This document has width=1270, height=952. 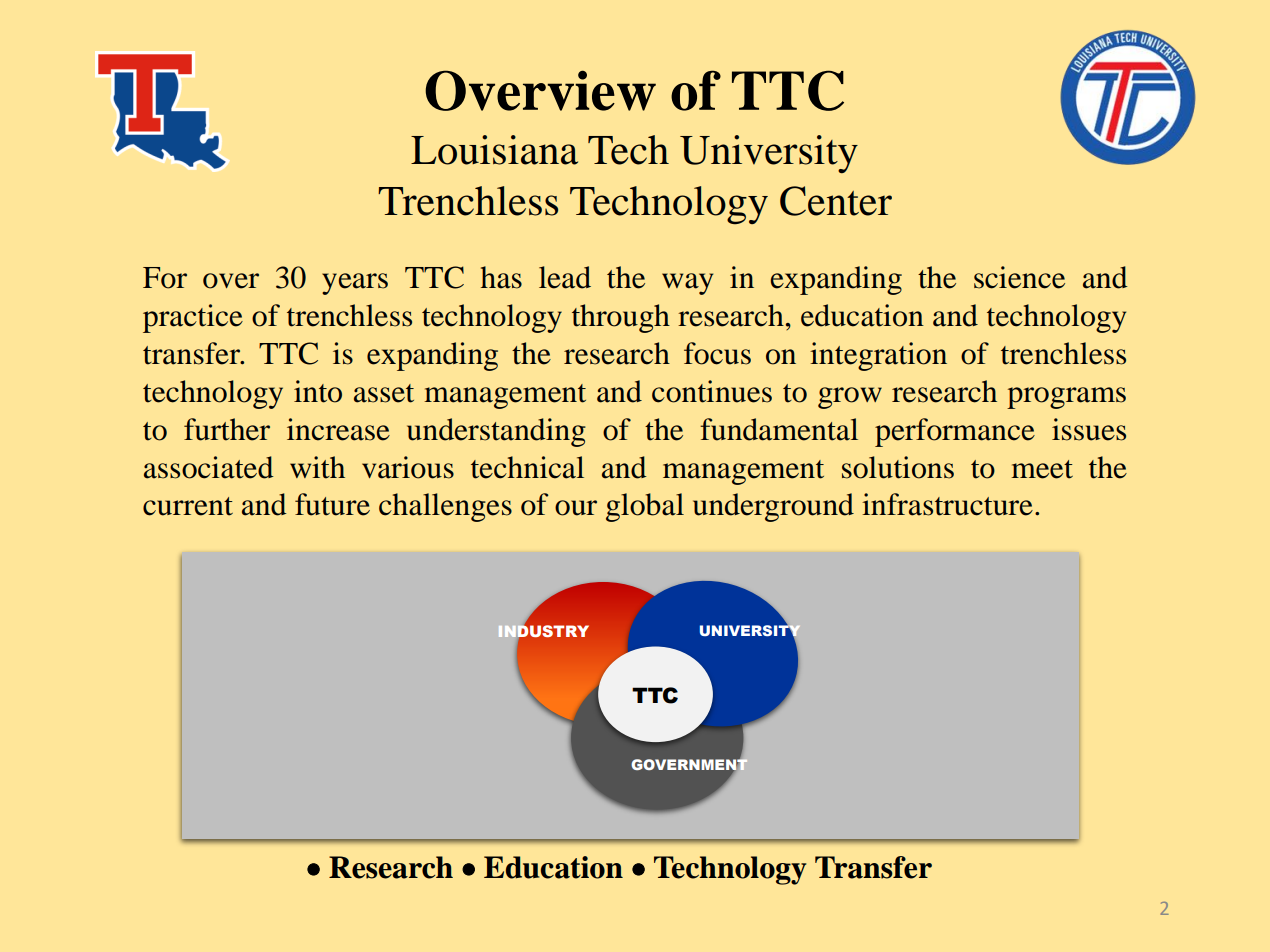 I want to click on into, so click(x=318, y=391).
